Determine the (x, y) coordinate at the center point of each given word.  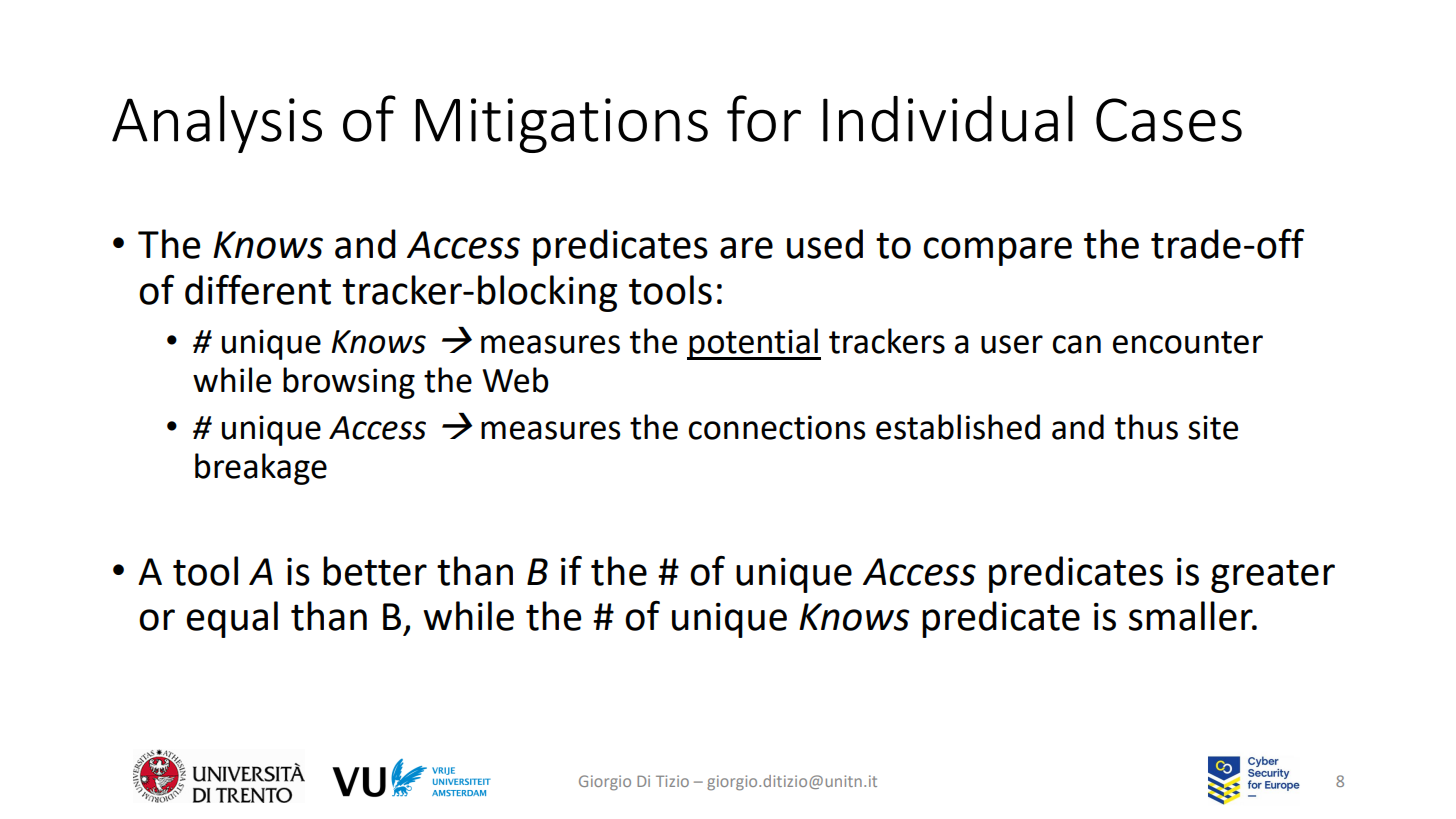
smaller (1192, 616)
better (375, 571)
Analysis (217, 124)
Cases (1169, 120)
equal (232, 619)
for (764, 118)
